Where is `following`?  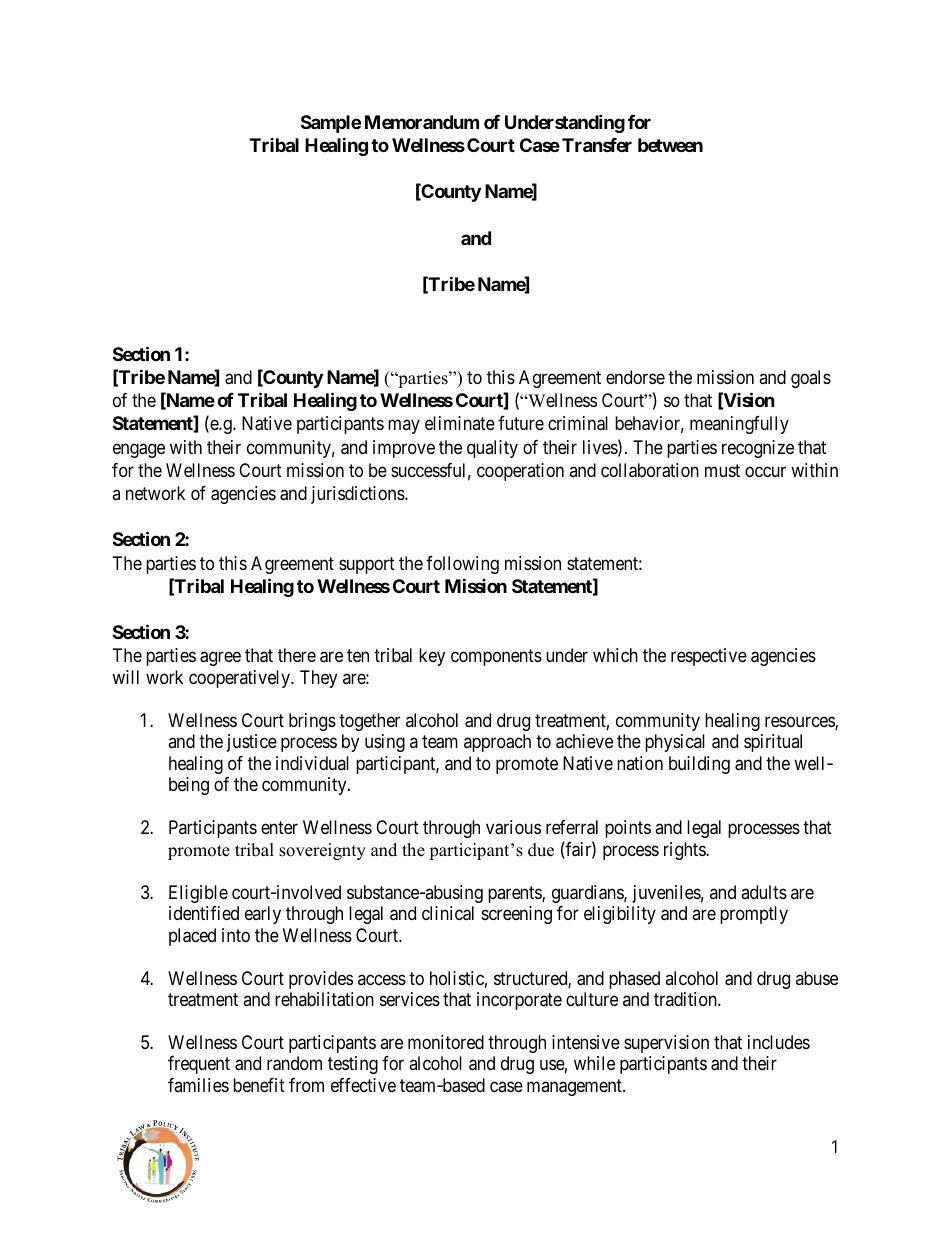
following is located at coordinates (462, 565).
